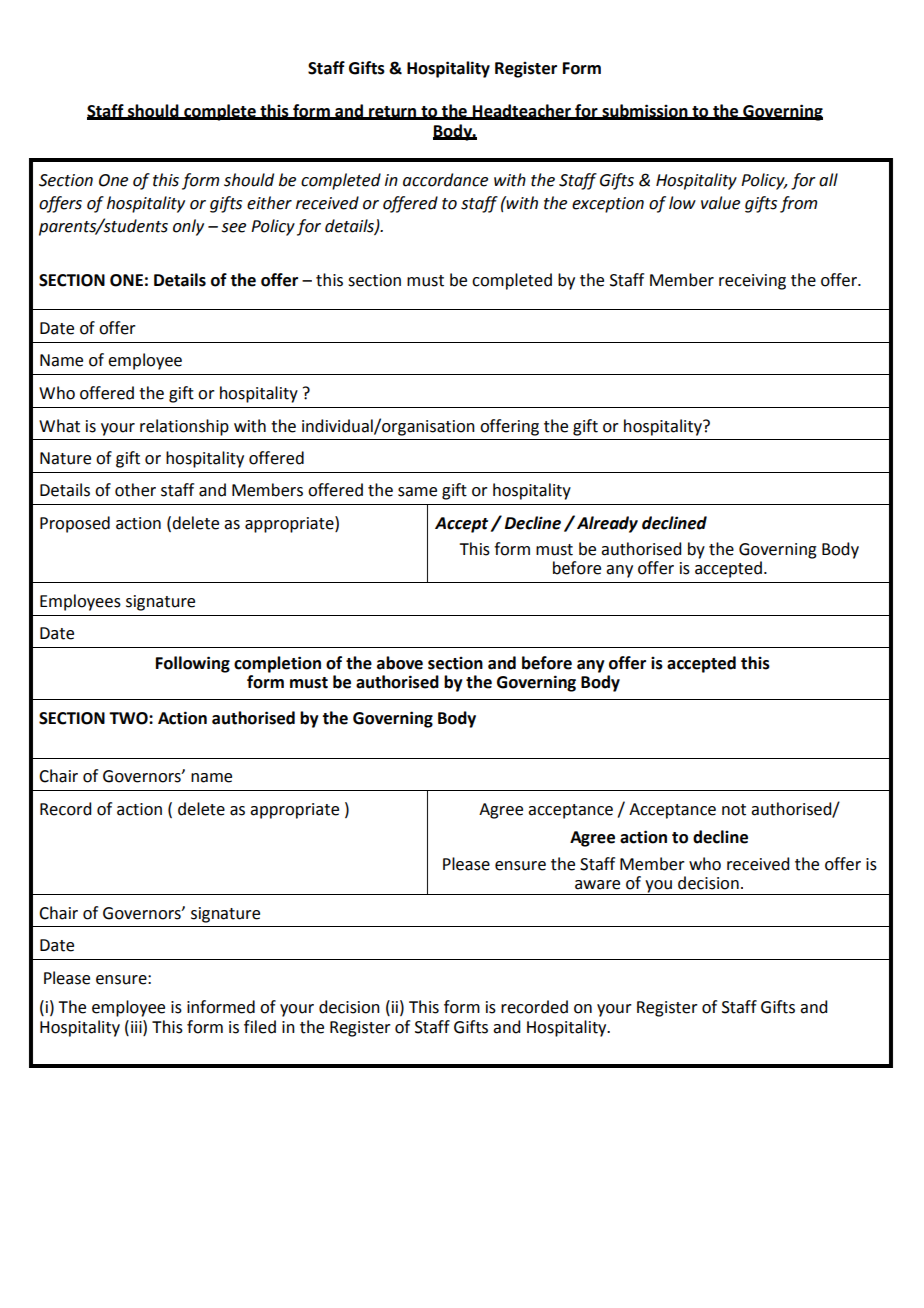 This image has height=1308, width=924. Describe the element at coordinates (135, 490) in the image. I see `other` at that location.
